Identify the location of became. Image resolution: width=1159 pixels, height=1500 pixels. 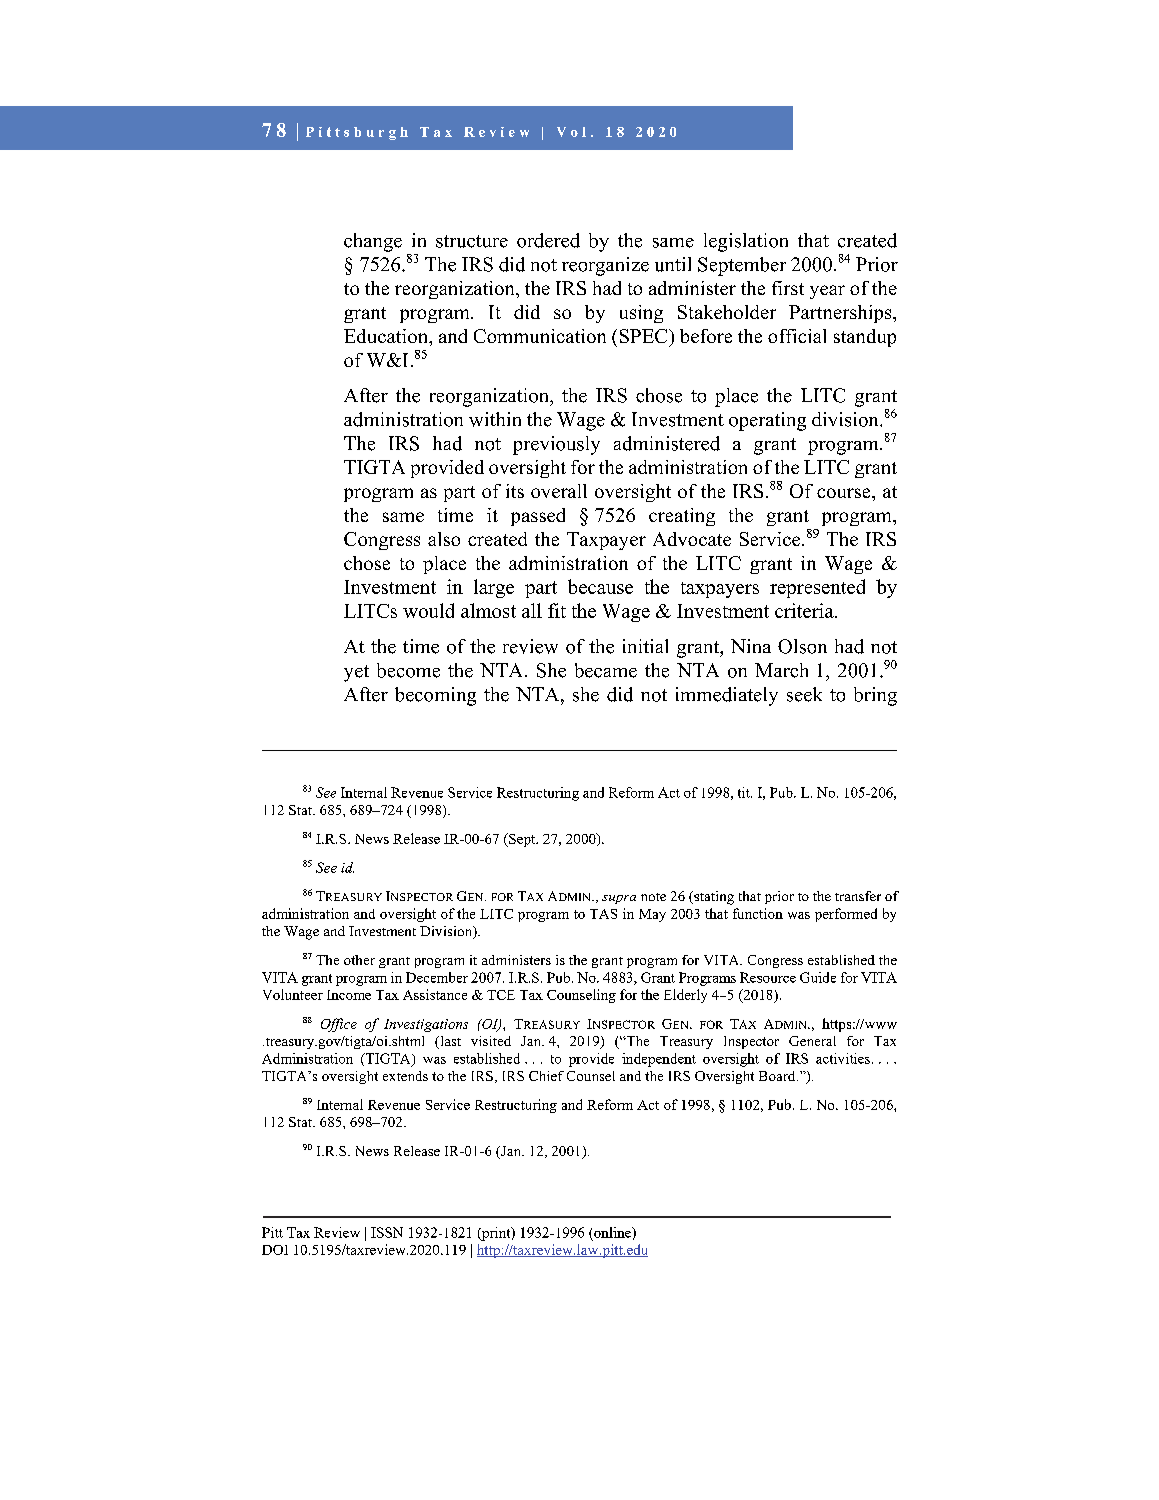
(606, 670).
